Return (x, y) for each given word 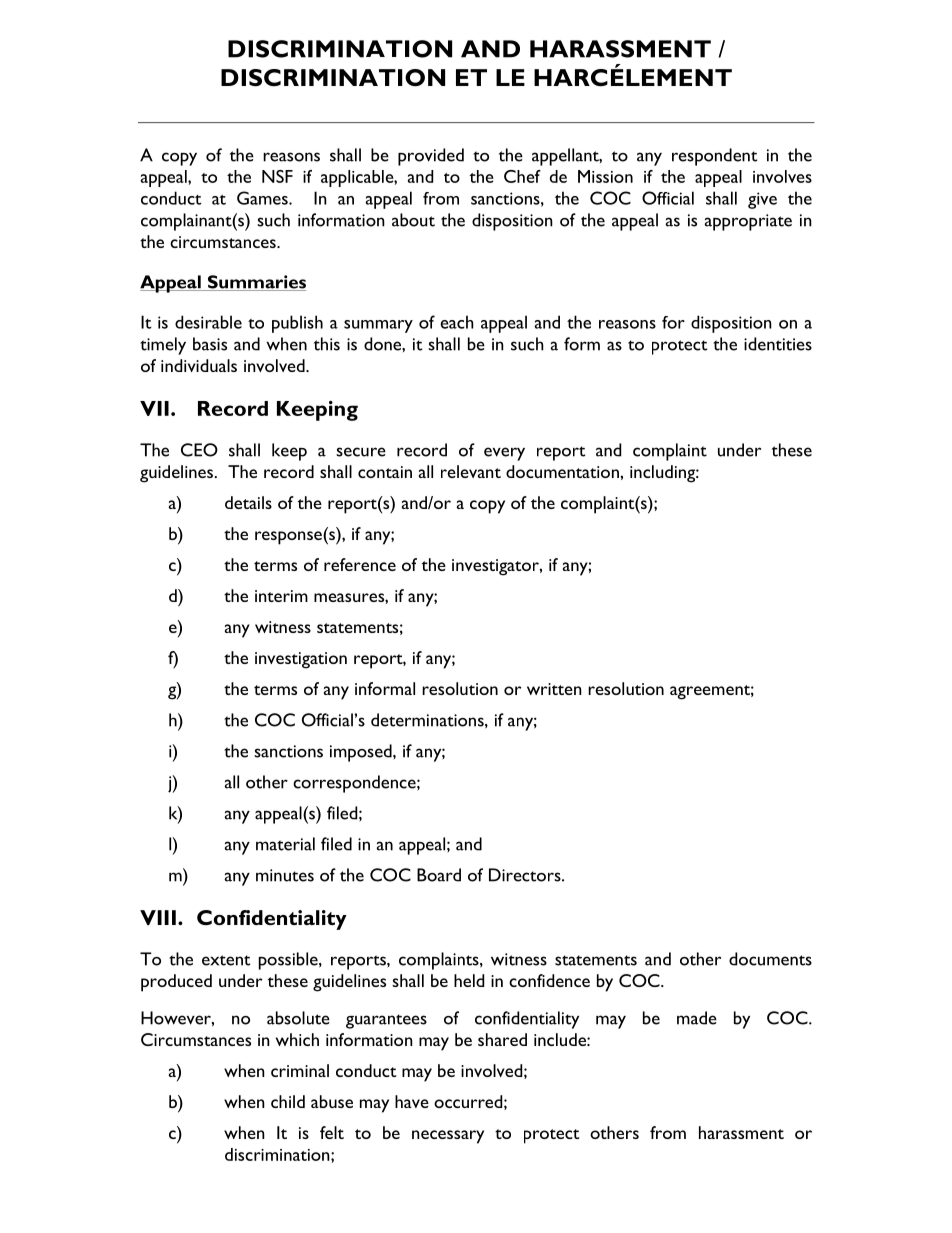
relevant (471, 471)
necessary (448, 1137)
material (285, 844)
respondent (714, 157)
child (288, 1101)
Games (263, 198)
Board (439, 875)
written (554, 689)
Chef (522, 176)
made (697, 1018)
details (248, 502)
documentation (562, 471)
